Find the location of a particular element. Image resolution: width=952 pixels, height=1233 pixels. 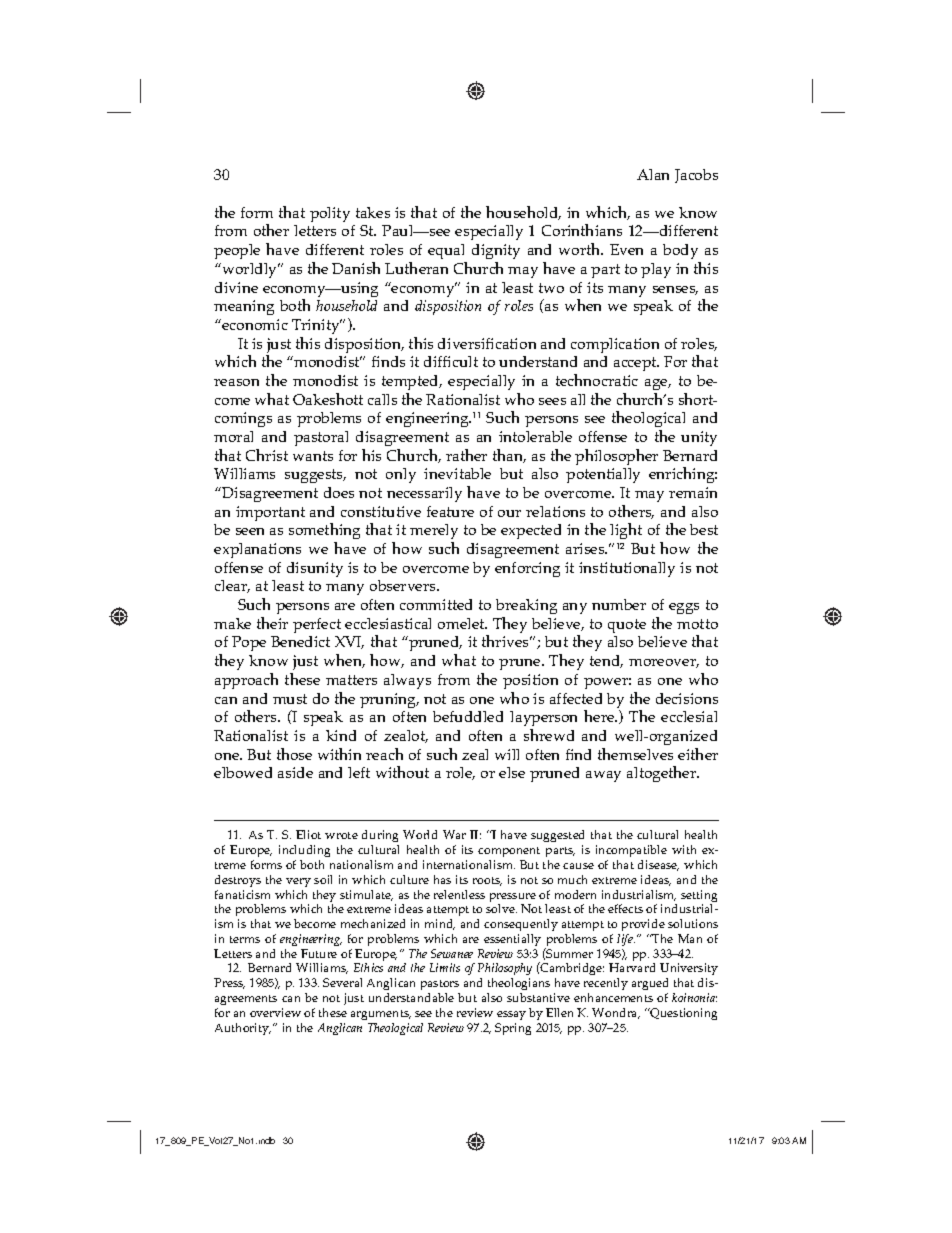

polity is located at coordinates (330, 214).
